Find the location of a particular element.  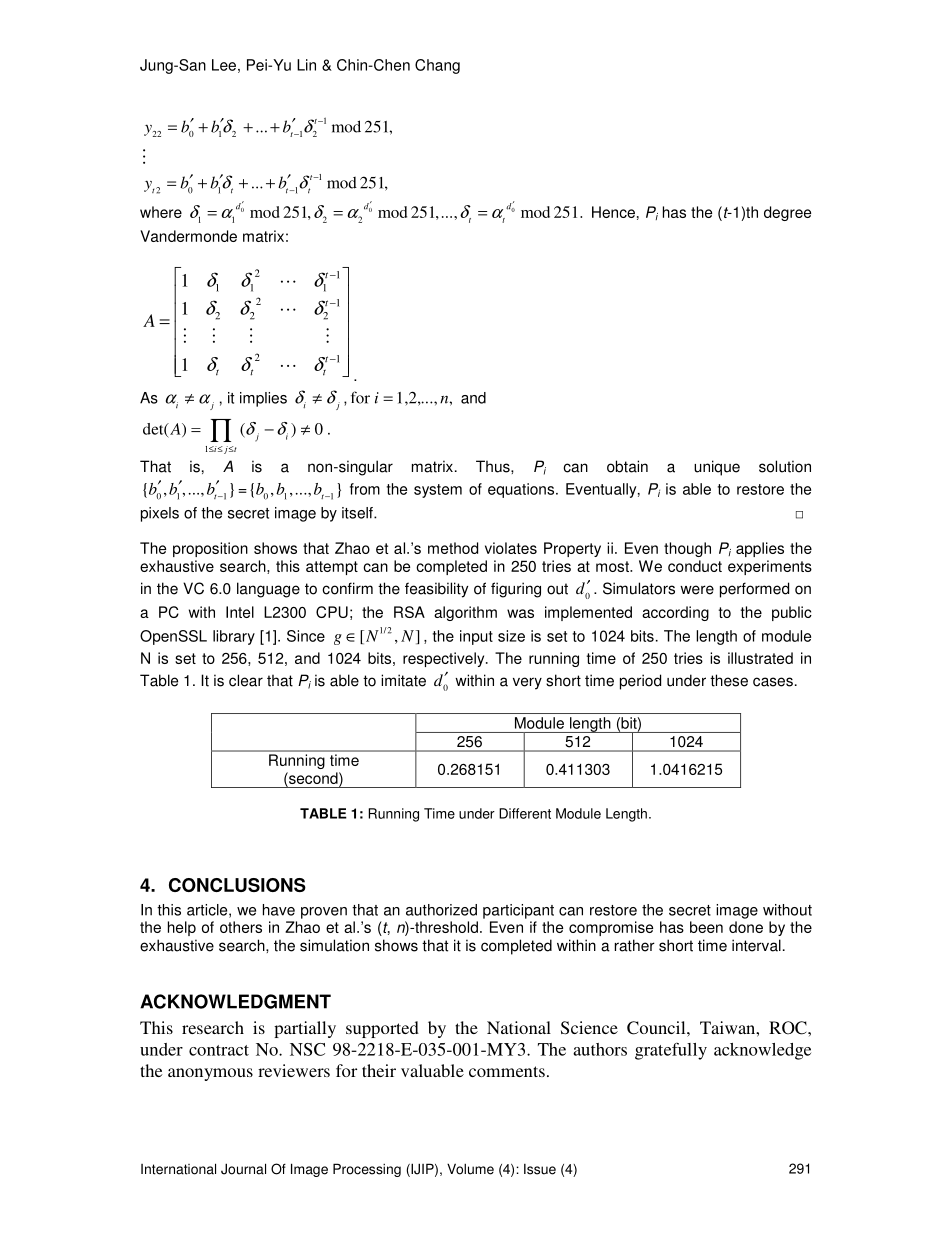

CONCLUSIONS is located at coordinates (237, 885).
